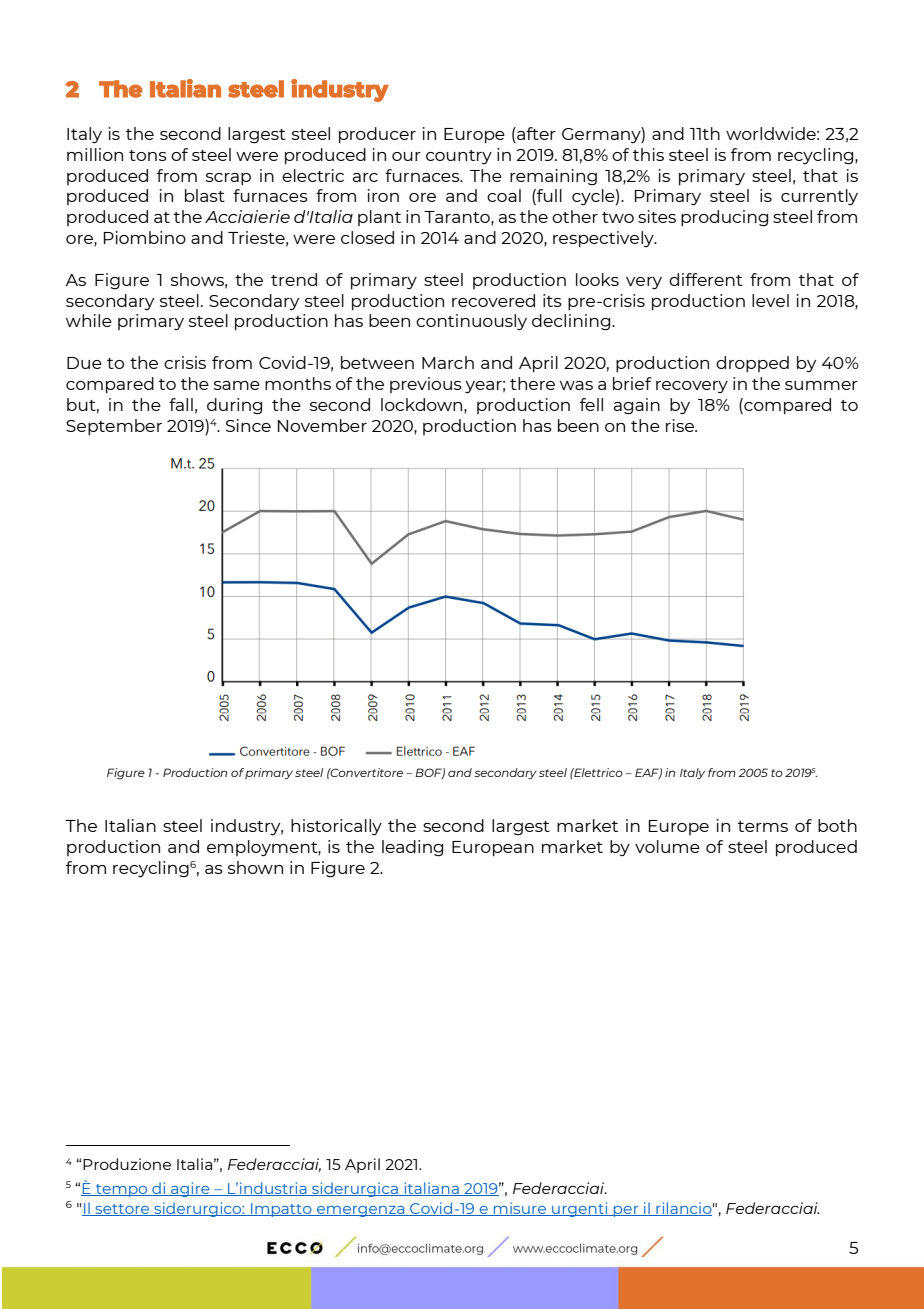  I want to click on terms, so click(763, 826).
